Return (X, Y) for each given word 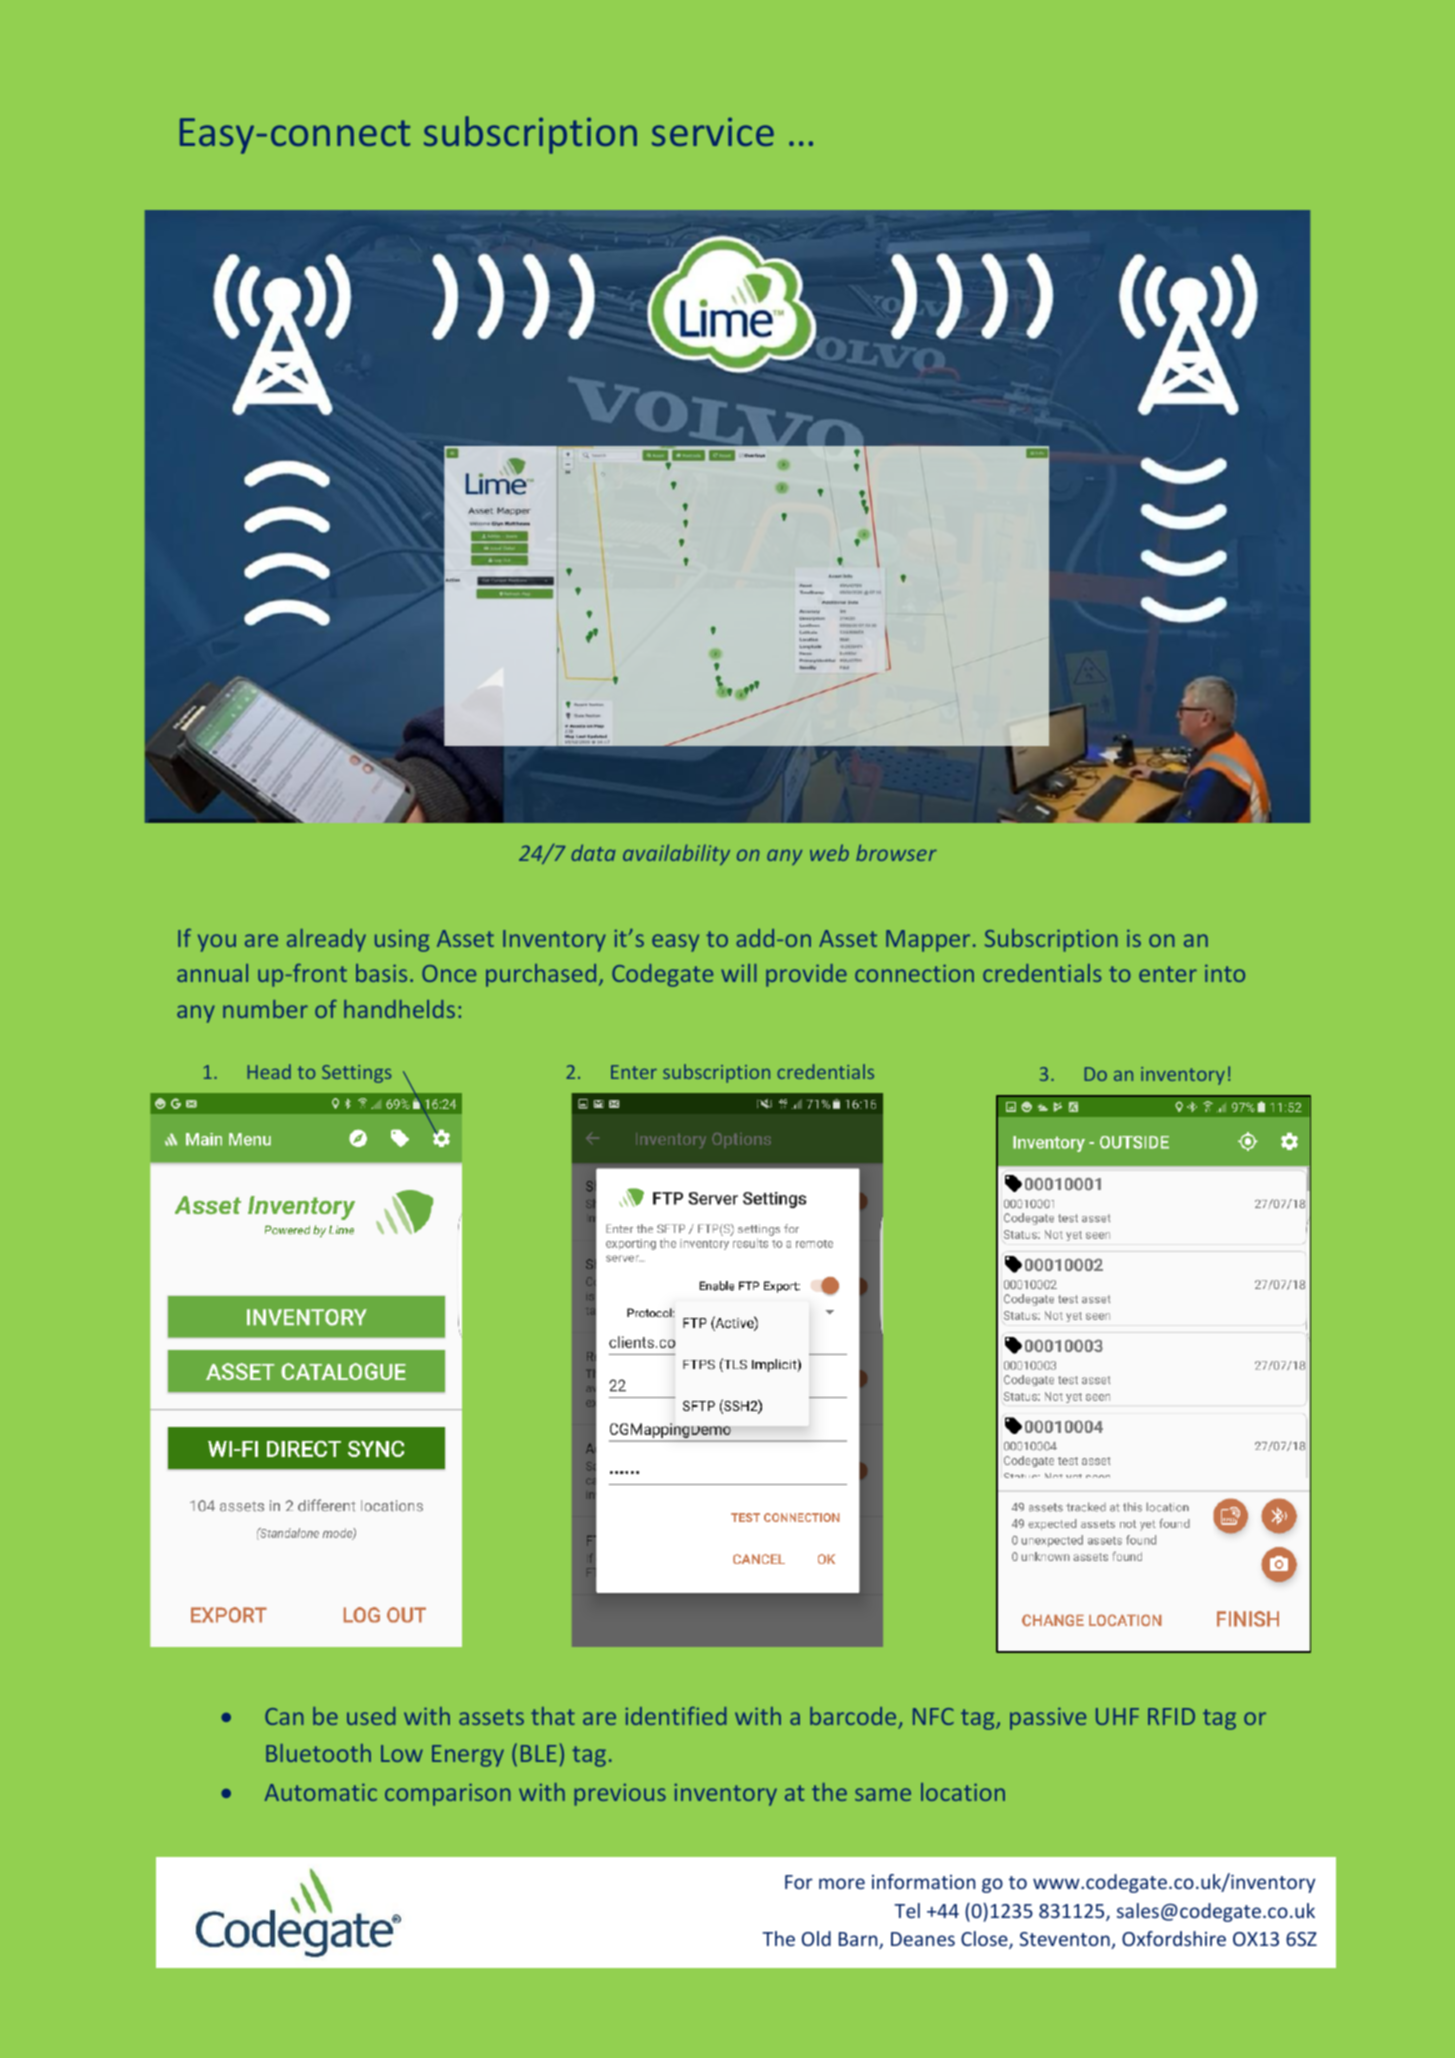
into (1225, 973)
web (829, 852)
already (326, 940)
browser (896, 852)
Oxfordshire (1174, 1938)
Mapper (928, 941)
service (713, 132)
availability (676, 854)
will (738, 973)
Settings (356, 1074)
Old (816, 1938)
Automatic (321, 1792)
